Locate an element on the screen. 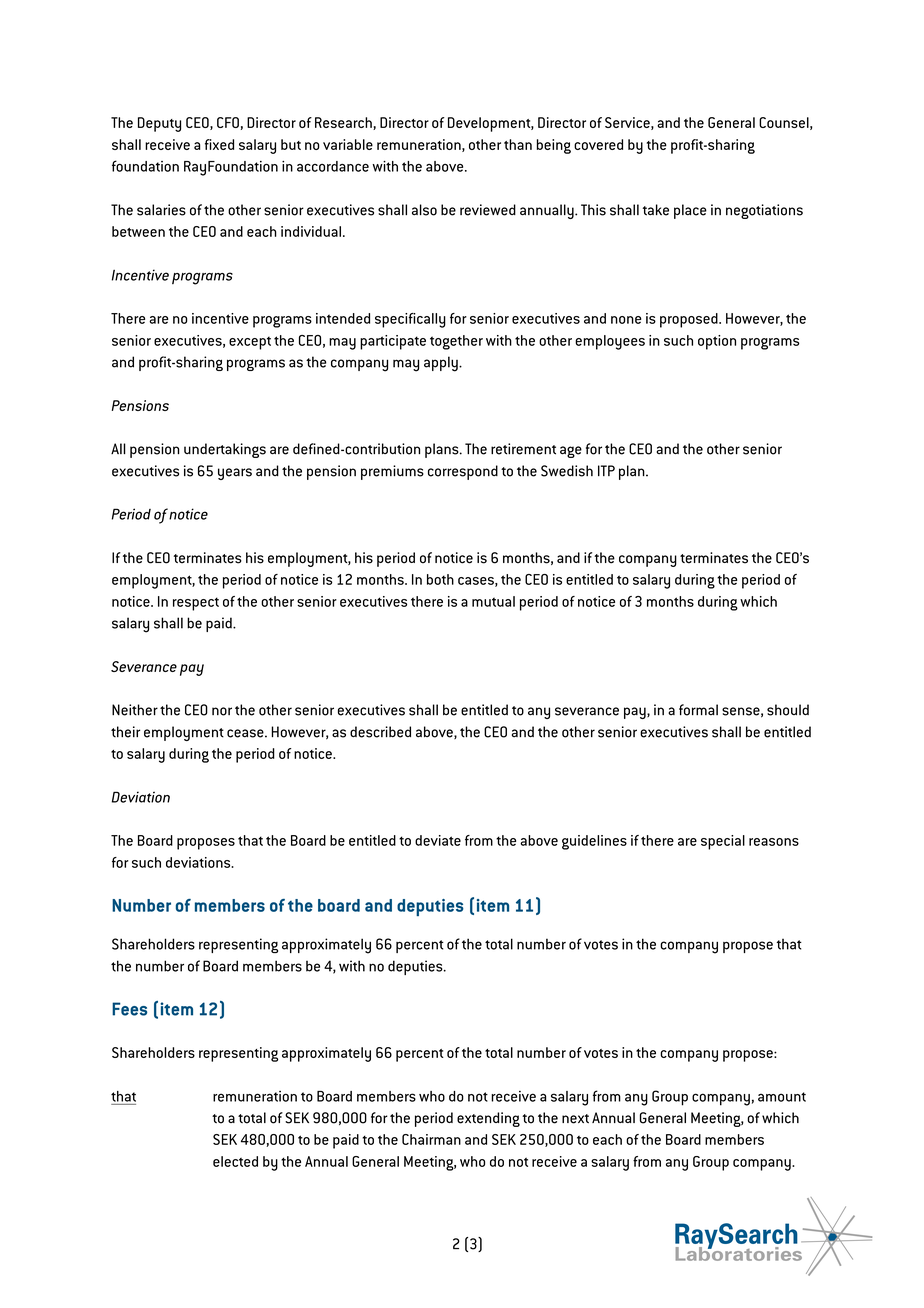 The height and width of the screenshot is (1308, 924). special is located at coordinates (723, 842).
